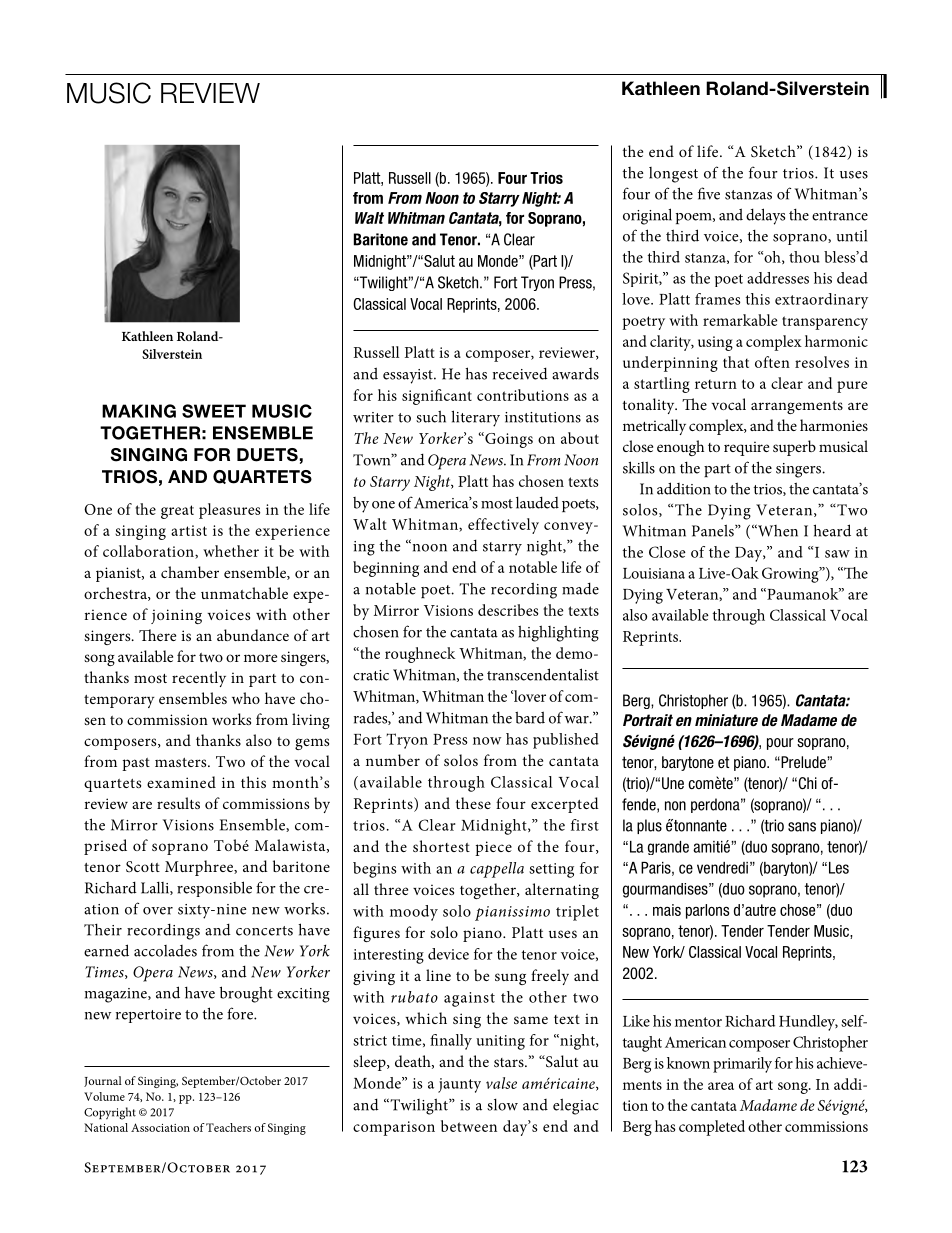  What do you see at coordinates (647, 216) in the document?
I see `original` at bounding box center [647, 216].
